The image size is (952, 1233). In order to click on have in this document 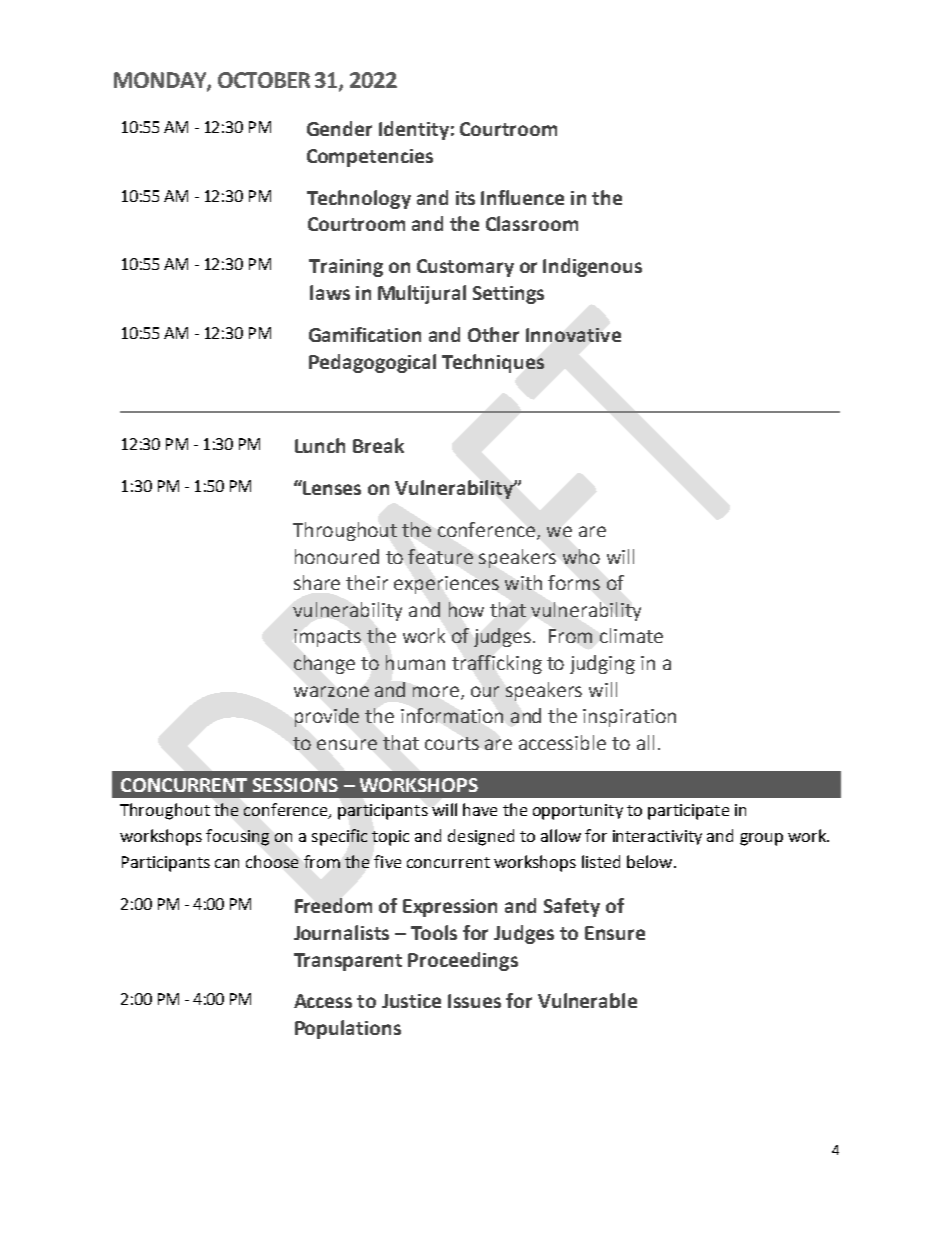, I will do `click(480, 809)`.
